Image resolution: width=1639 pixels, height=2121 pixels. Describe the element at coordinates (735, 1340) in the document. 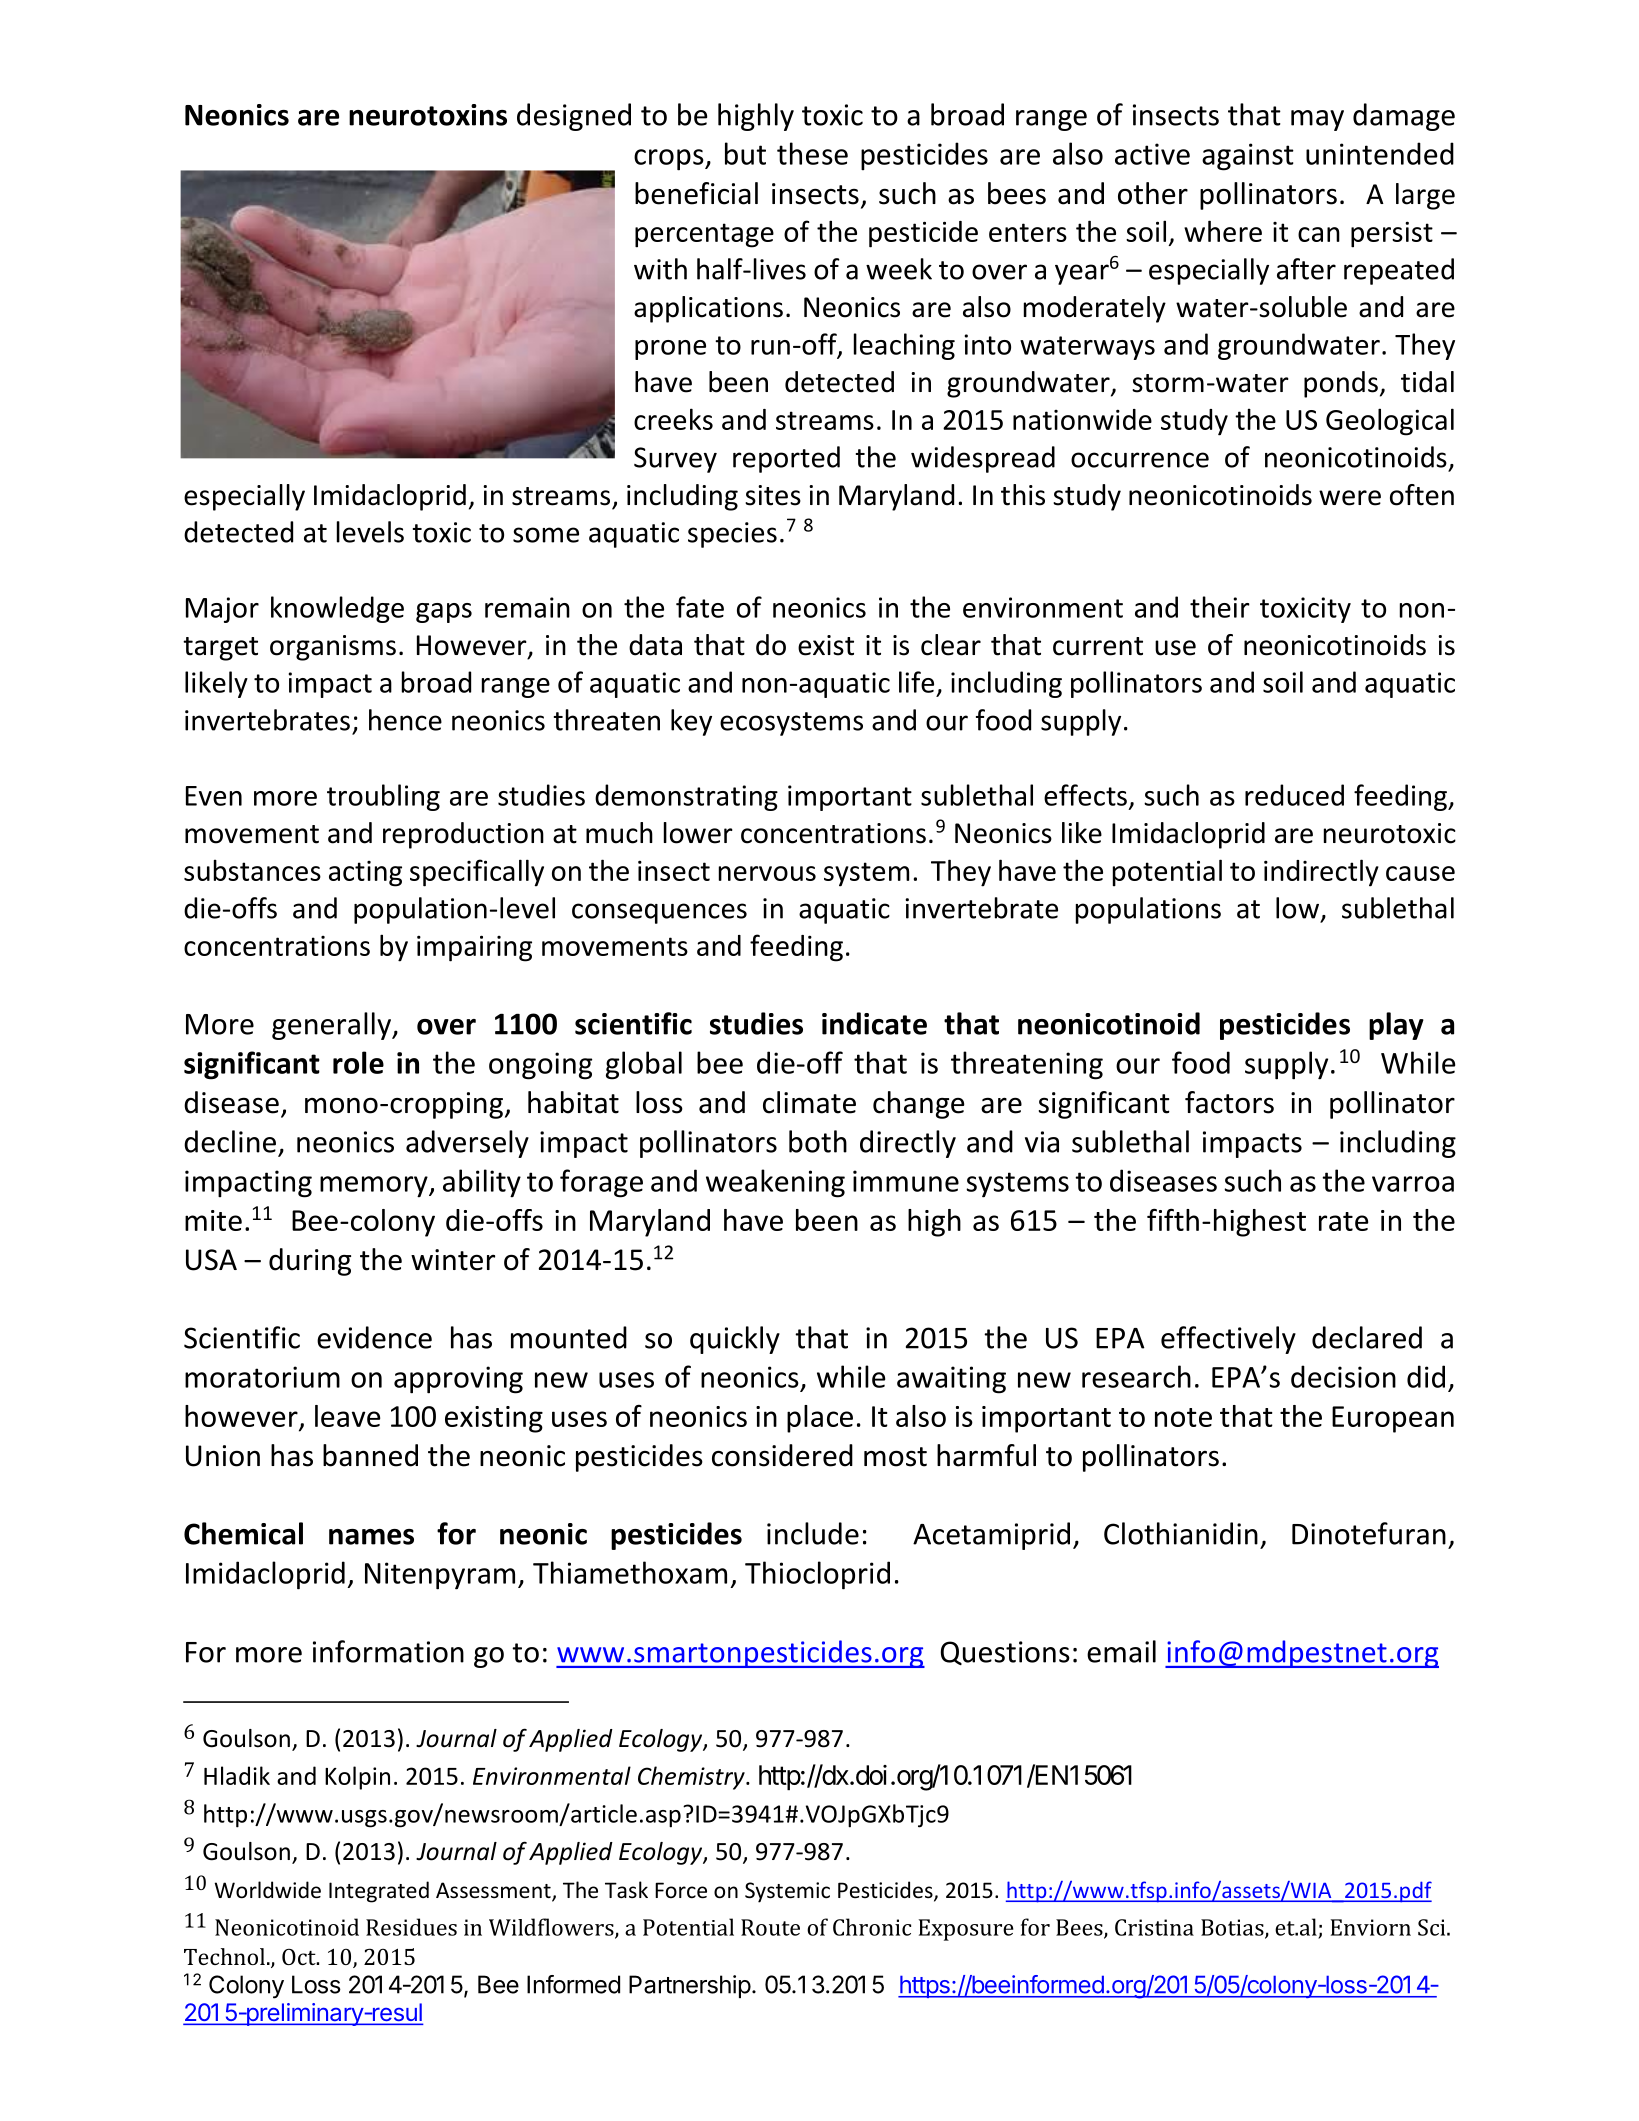

I see `quickly` at that location.
